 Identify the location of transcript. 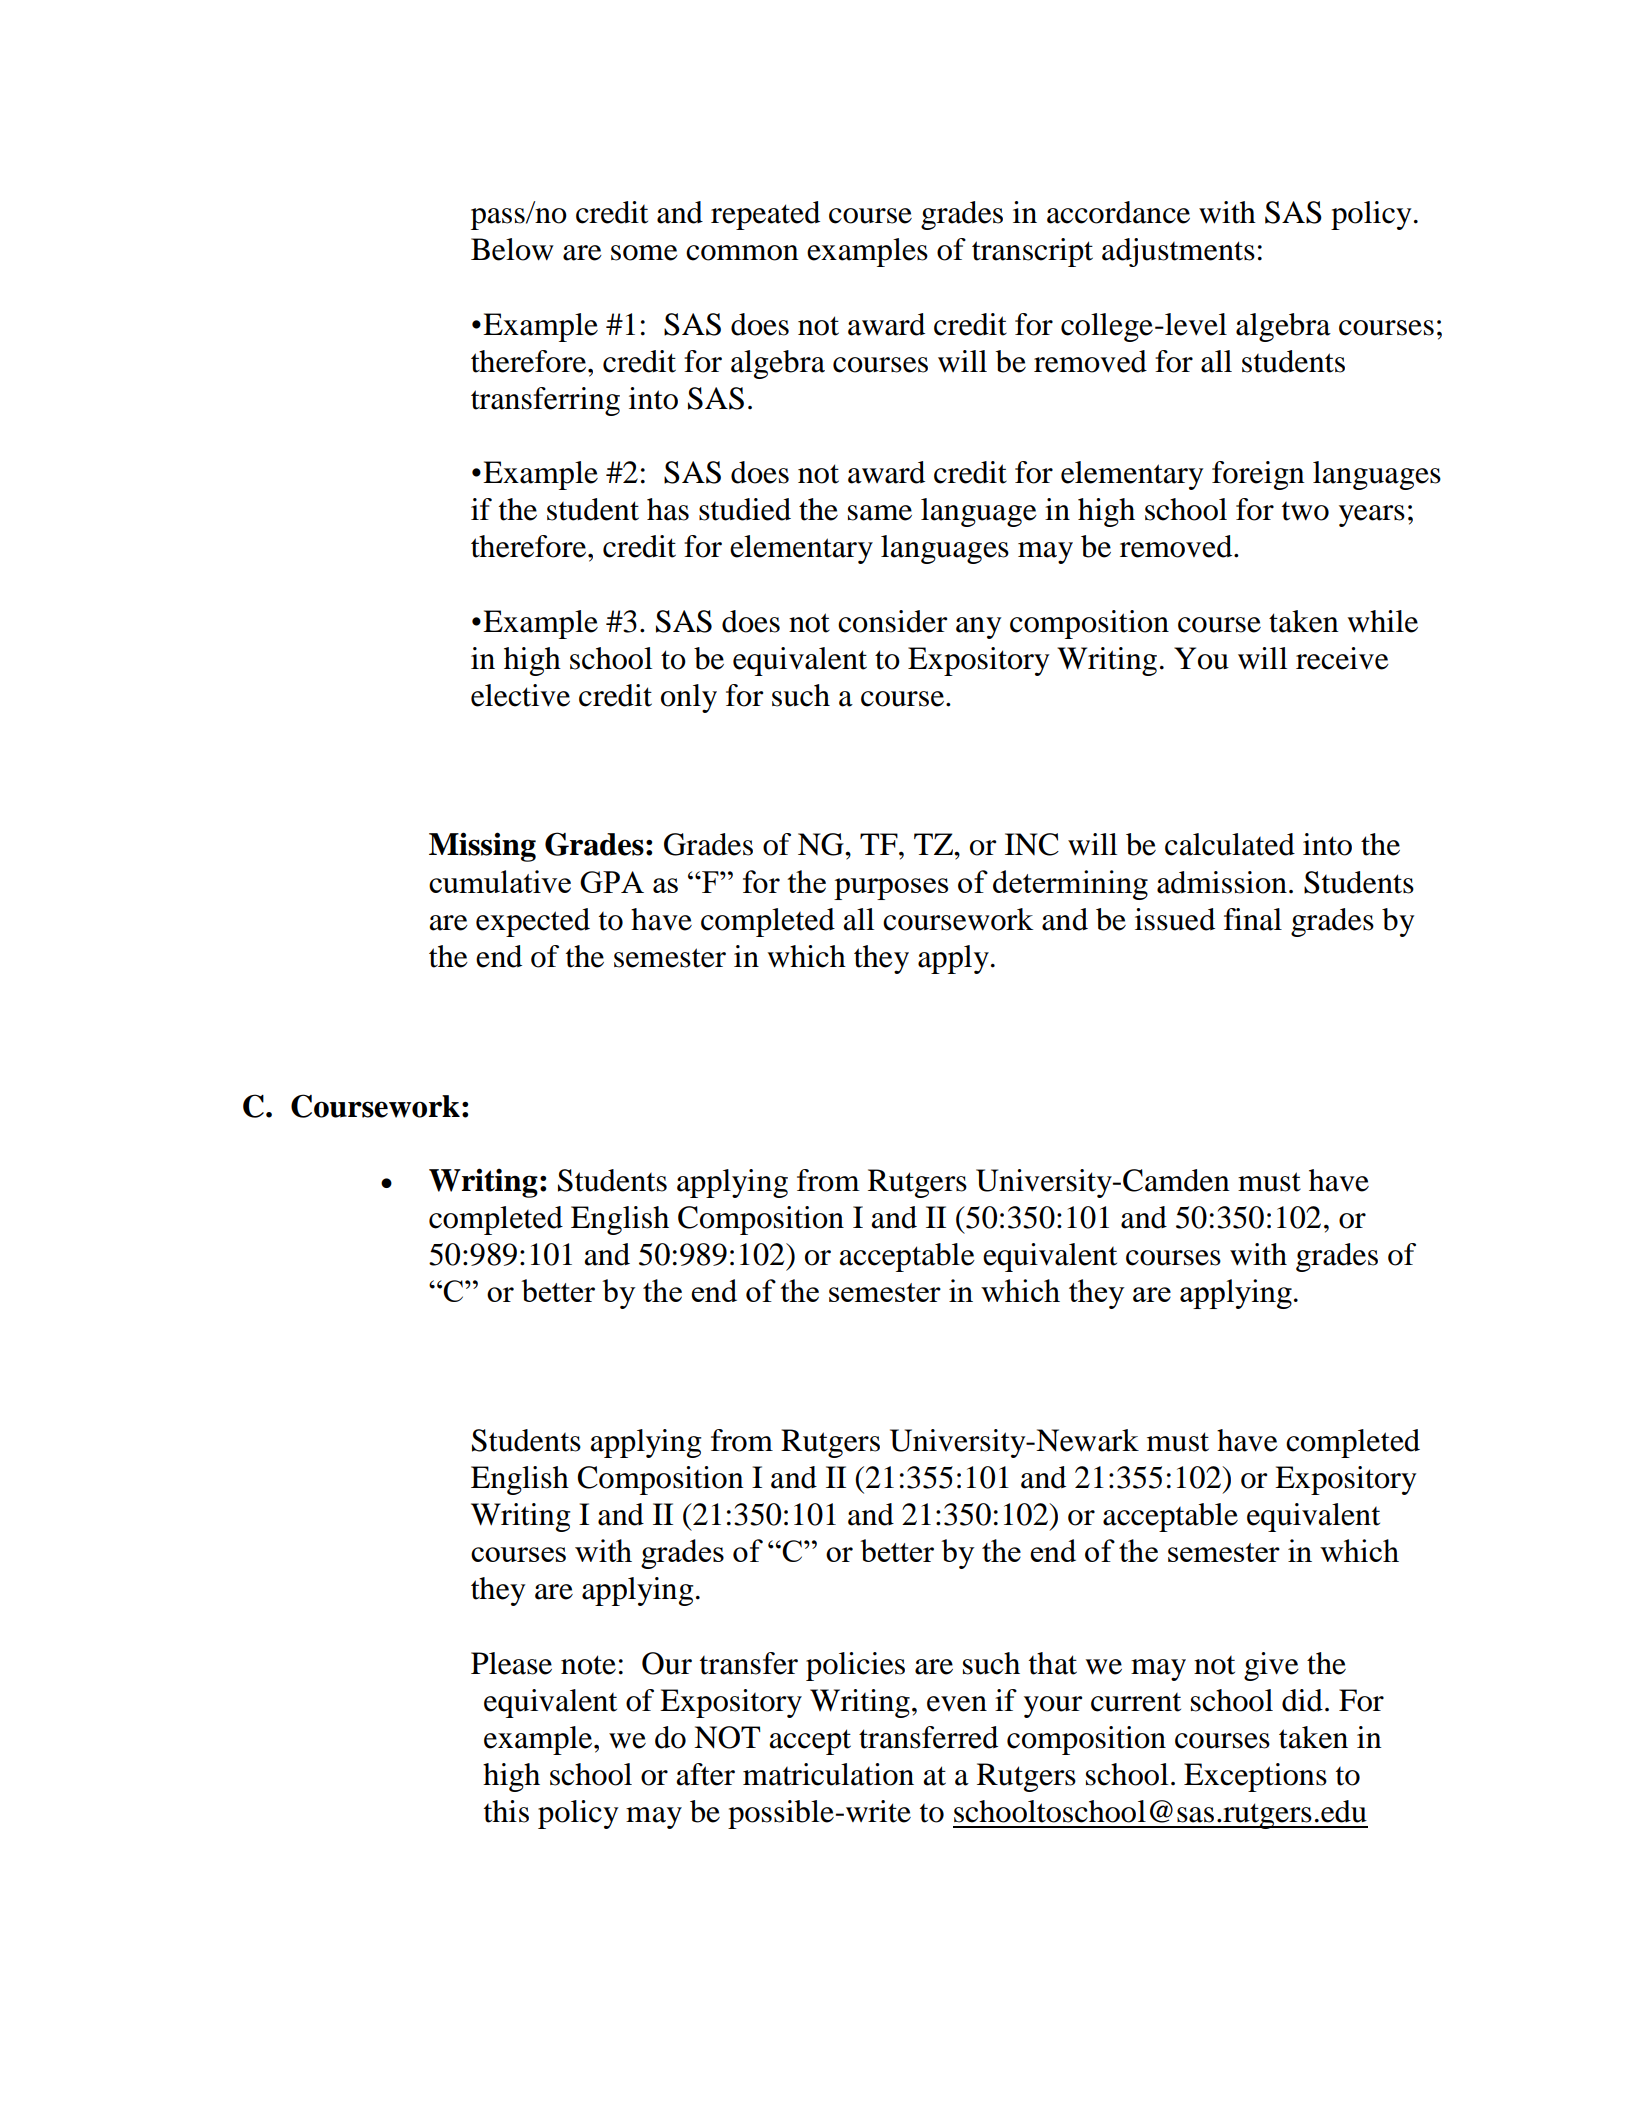
(1032, 252).
